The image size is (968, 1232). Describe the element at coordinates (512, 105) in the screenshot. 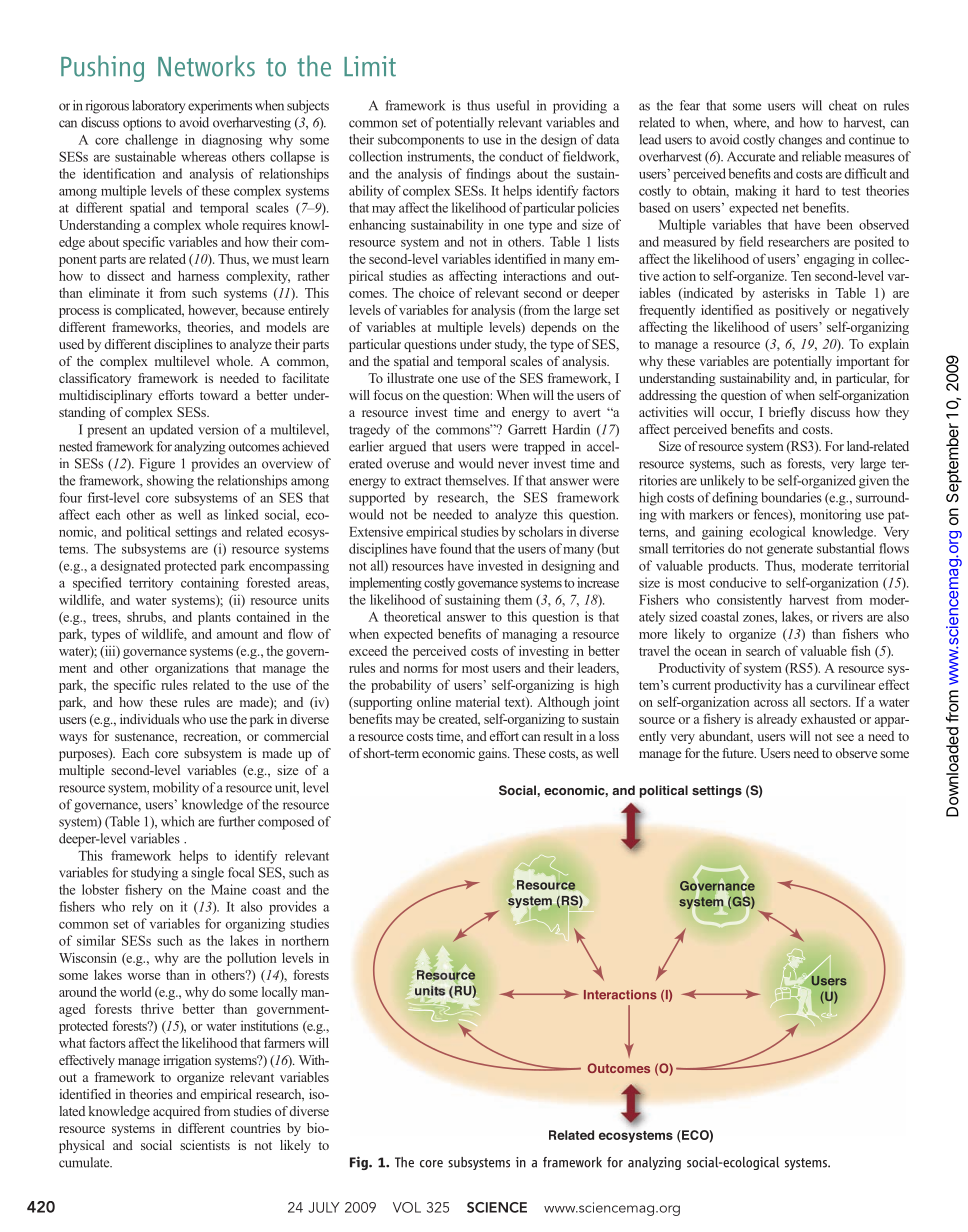

I see `useful` at that location.
